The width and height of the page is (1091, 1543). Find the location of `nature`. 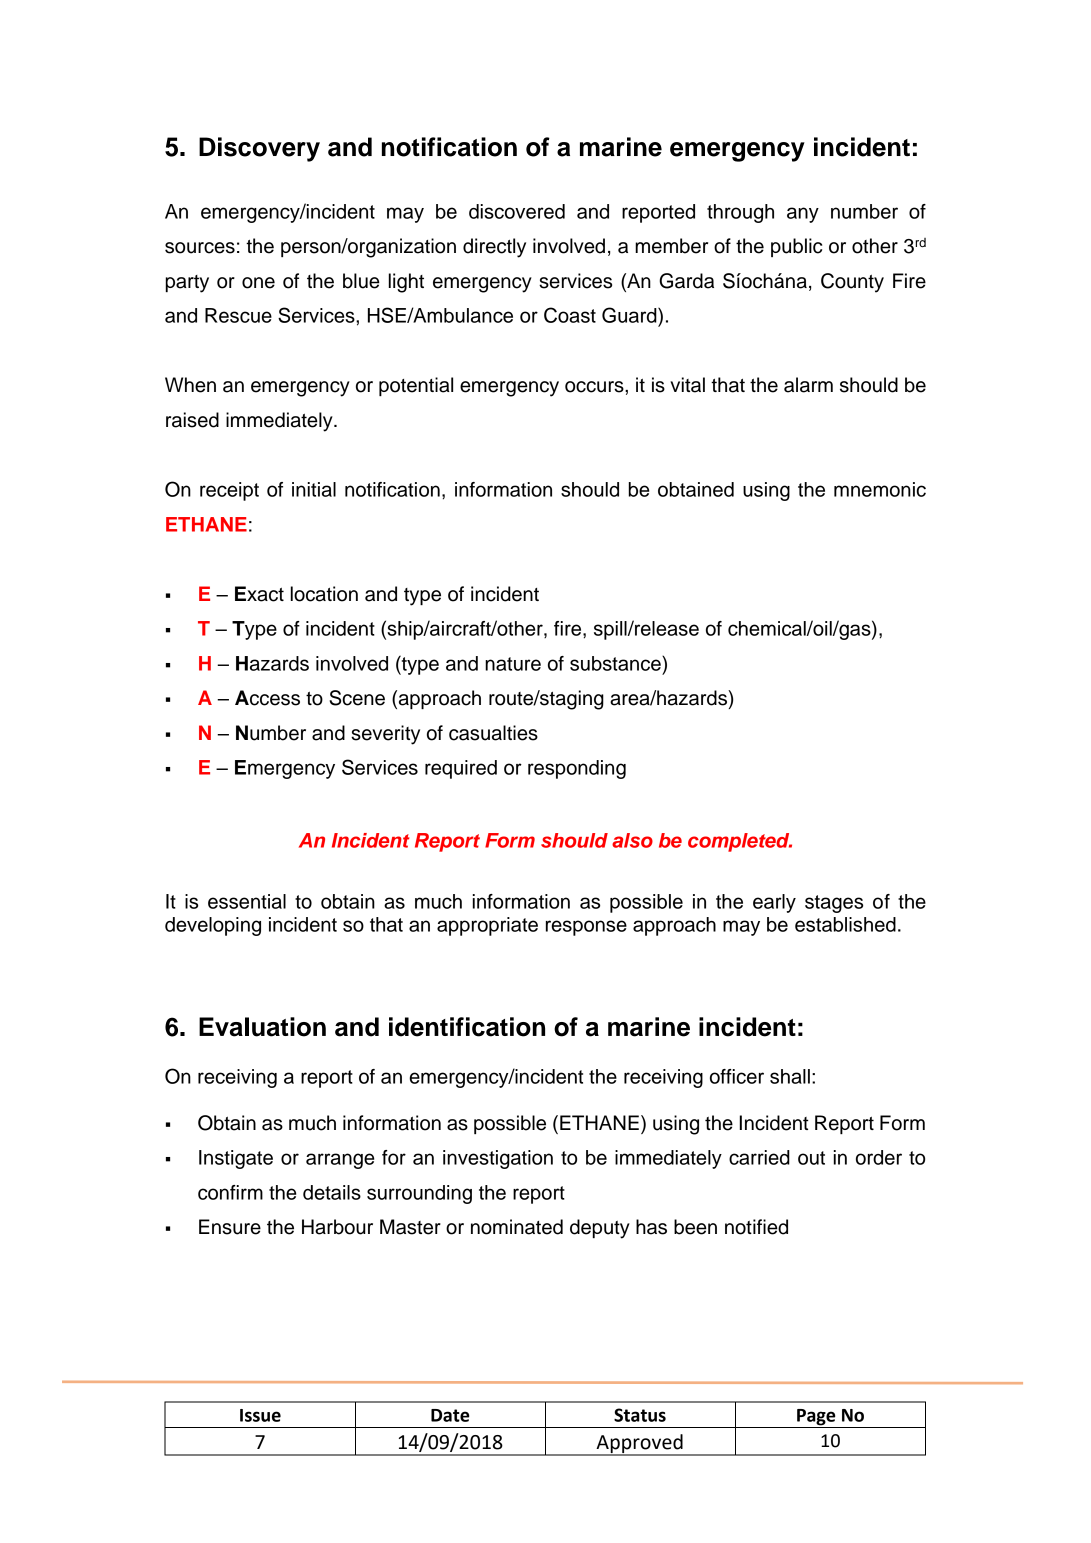

nature is located at coordinates (513, 664).
